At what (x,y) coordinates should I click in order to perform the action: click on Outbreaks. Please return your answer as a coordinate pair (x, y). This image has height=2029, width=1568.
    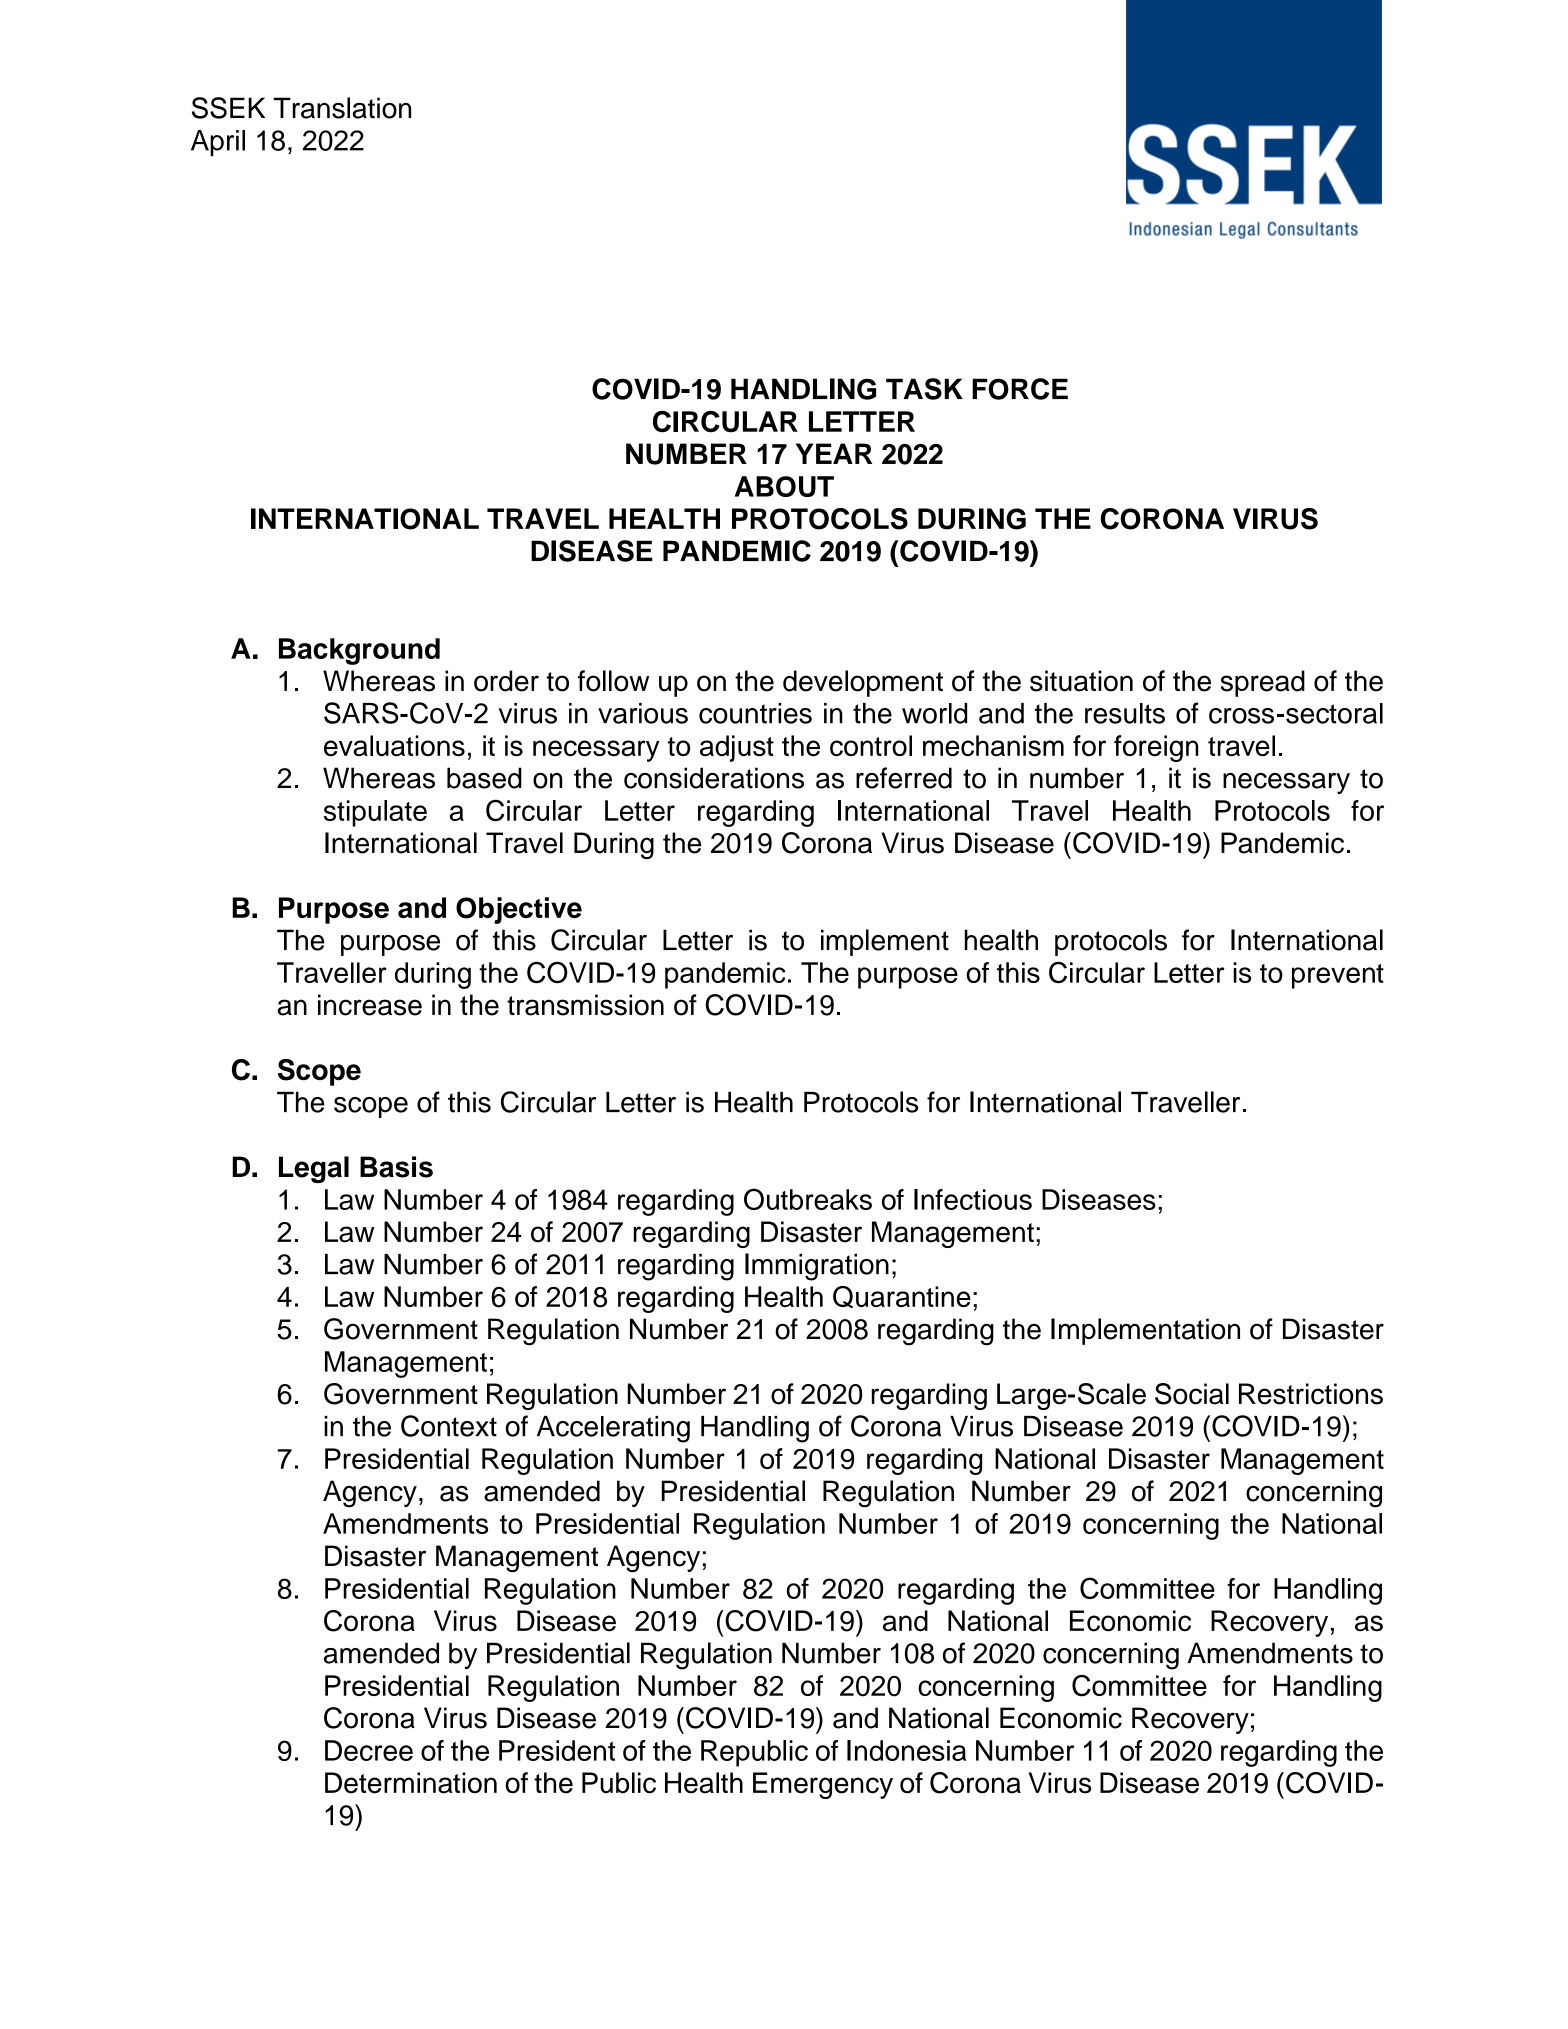
    Looking at the image, I should click on (808, 1199).
